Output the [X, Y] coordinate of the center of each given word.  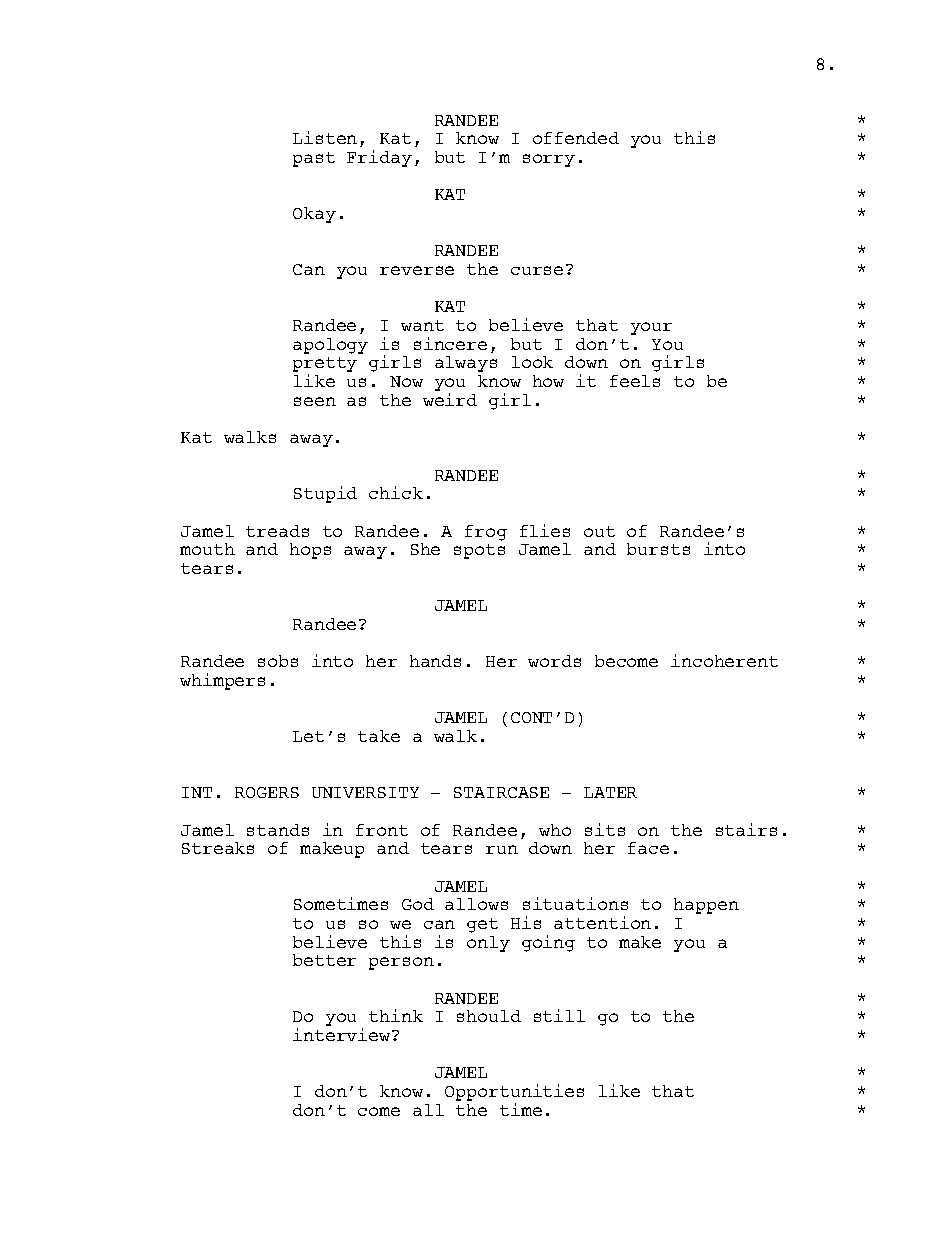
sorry [549, 160]
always [466, 364]
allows [476, 904]
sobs [278, 661]
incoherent [724, 660]
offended [576, 138]
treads [277, 531]
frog [486, 533]
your [651, 328]
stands [278, 830]
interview [343, 1034]
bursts [658, 549]
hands [435, 661]
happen [706, 906]
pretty [325, 366]
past [314, 159]
